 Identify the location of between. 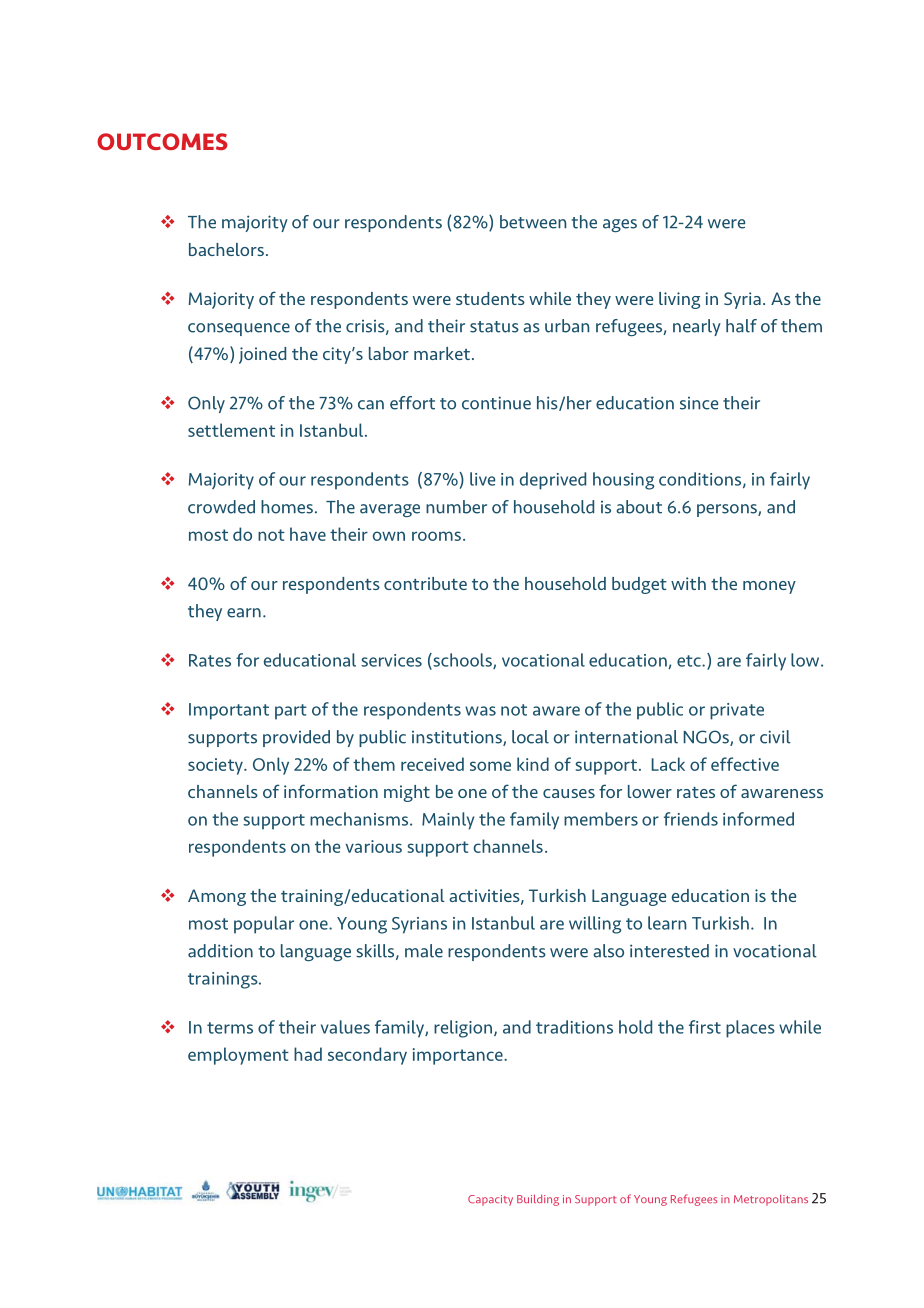
(533, 222).
